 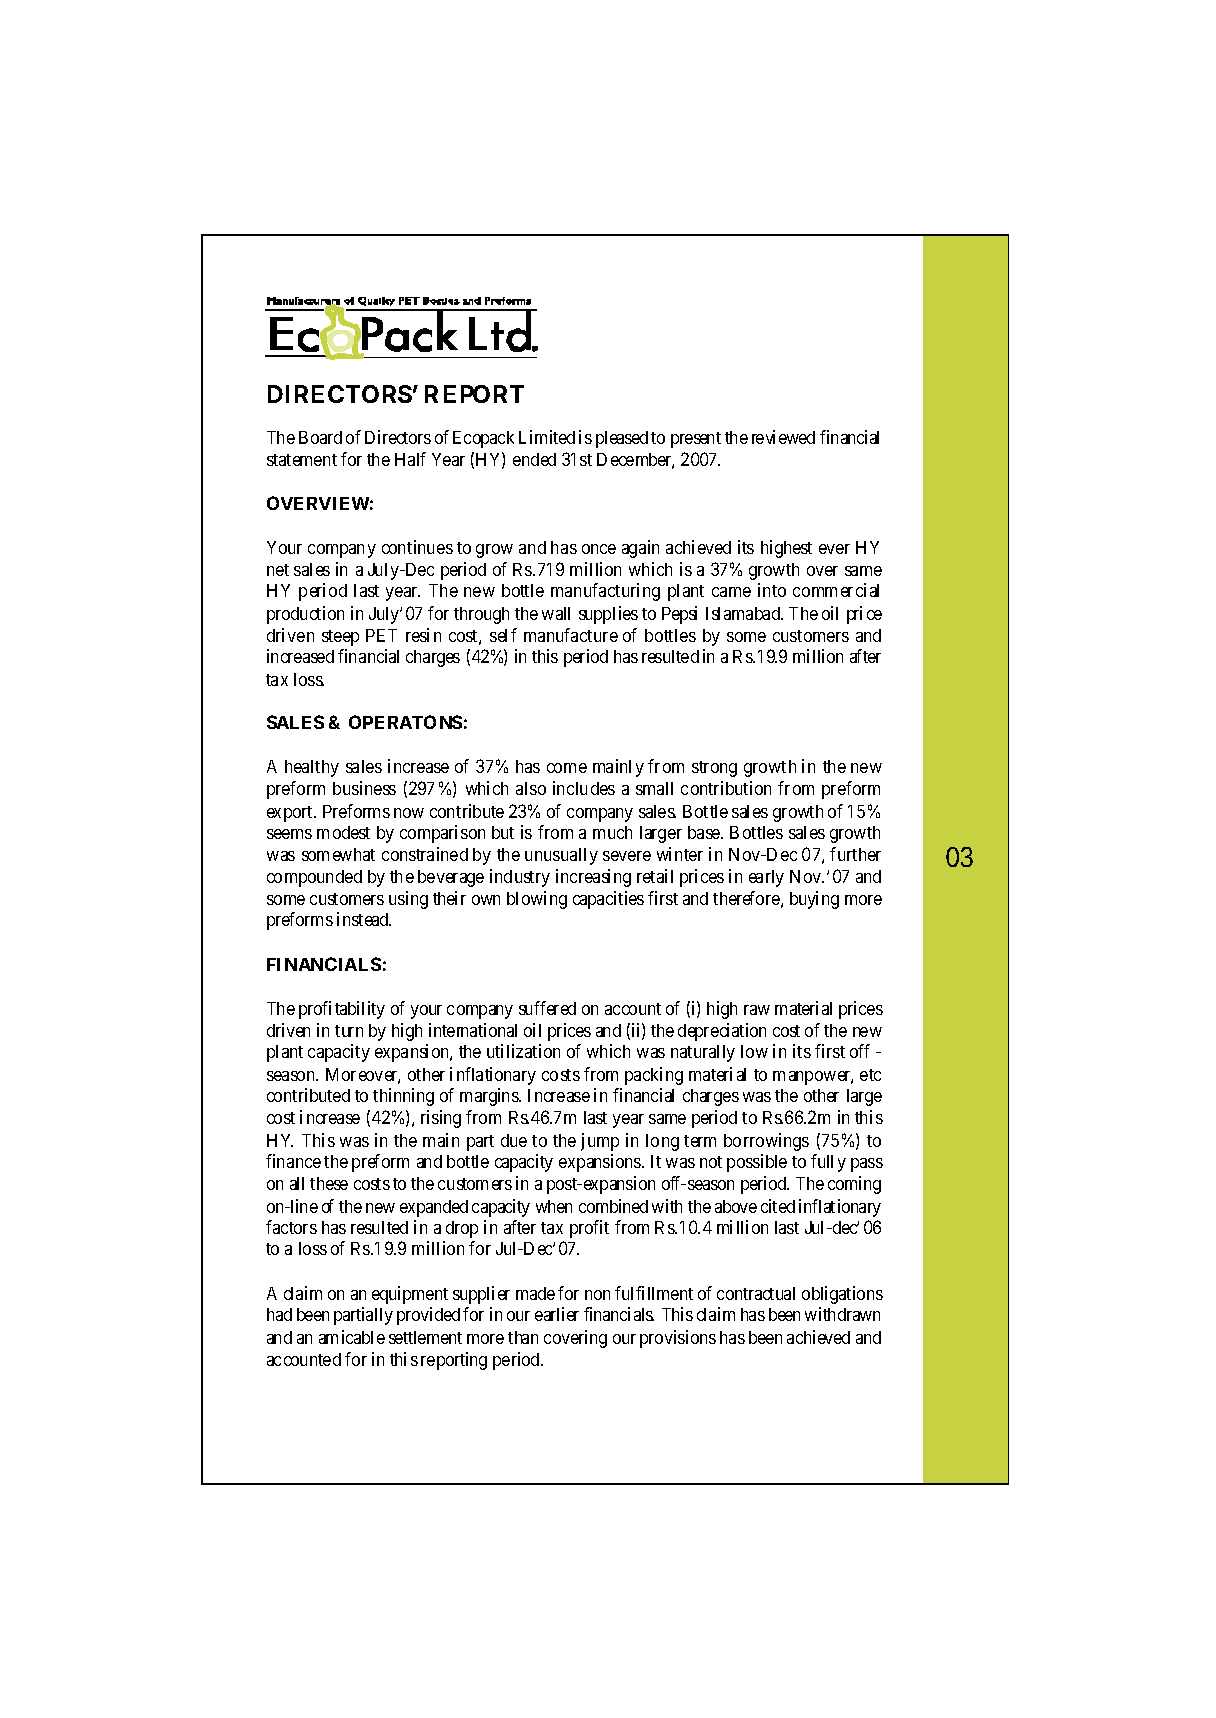 What do you see at coordinates (783, 437) in the document?
I see `reviewed` at bounding box center [783, 437].
